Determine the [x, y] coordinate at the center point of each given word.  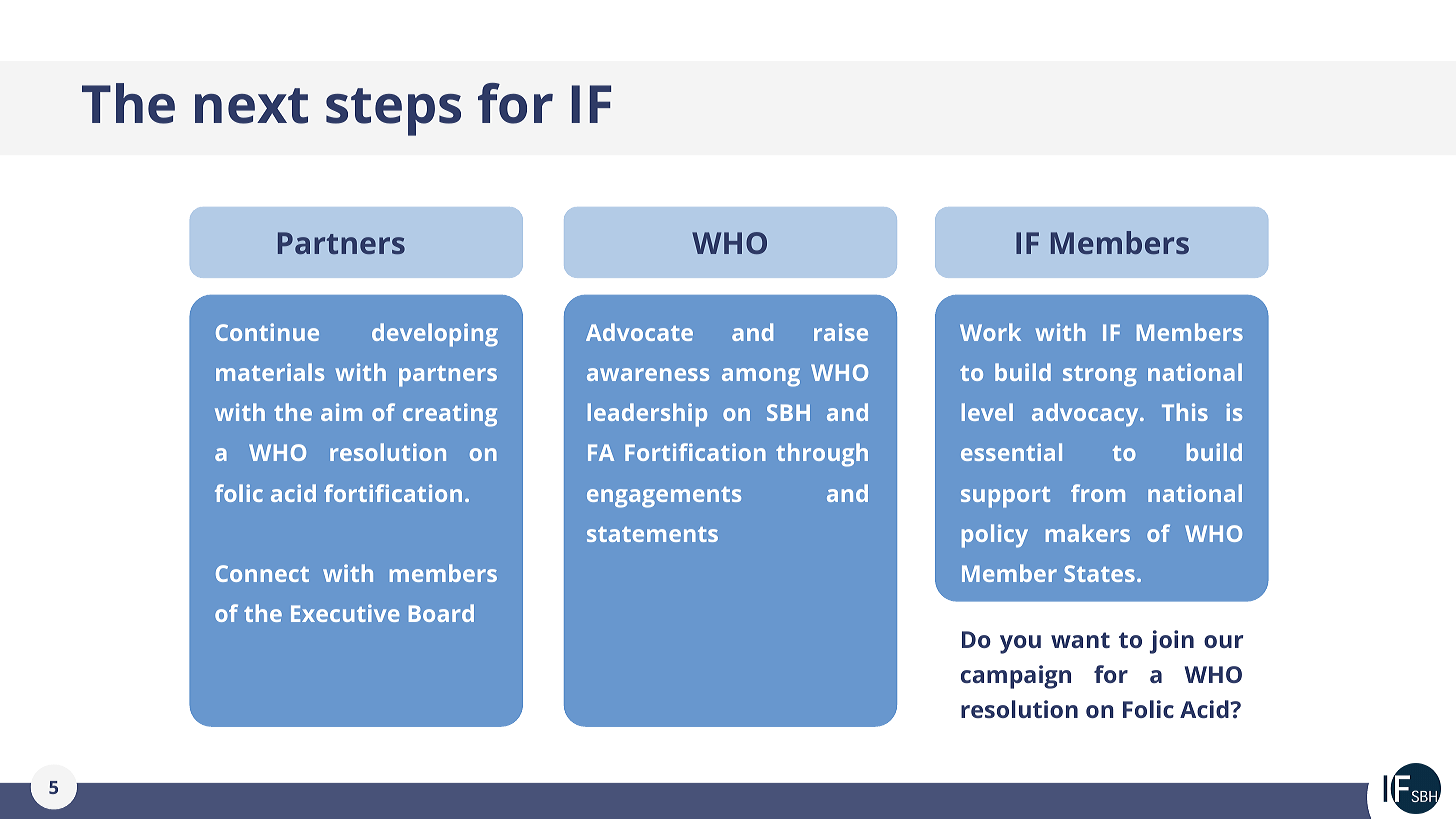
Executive [345, 613]
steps [393, 112]
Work [990, 332]
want [1080, 640]
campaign [1016, 677]
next [251, 106]
